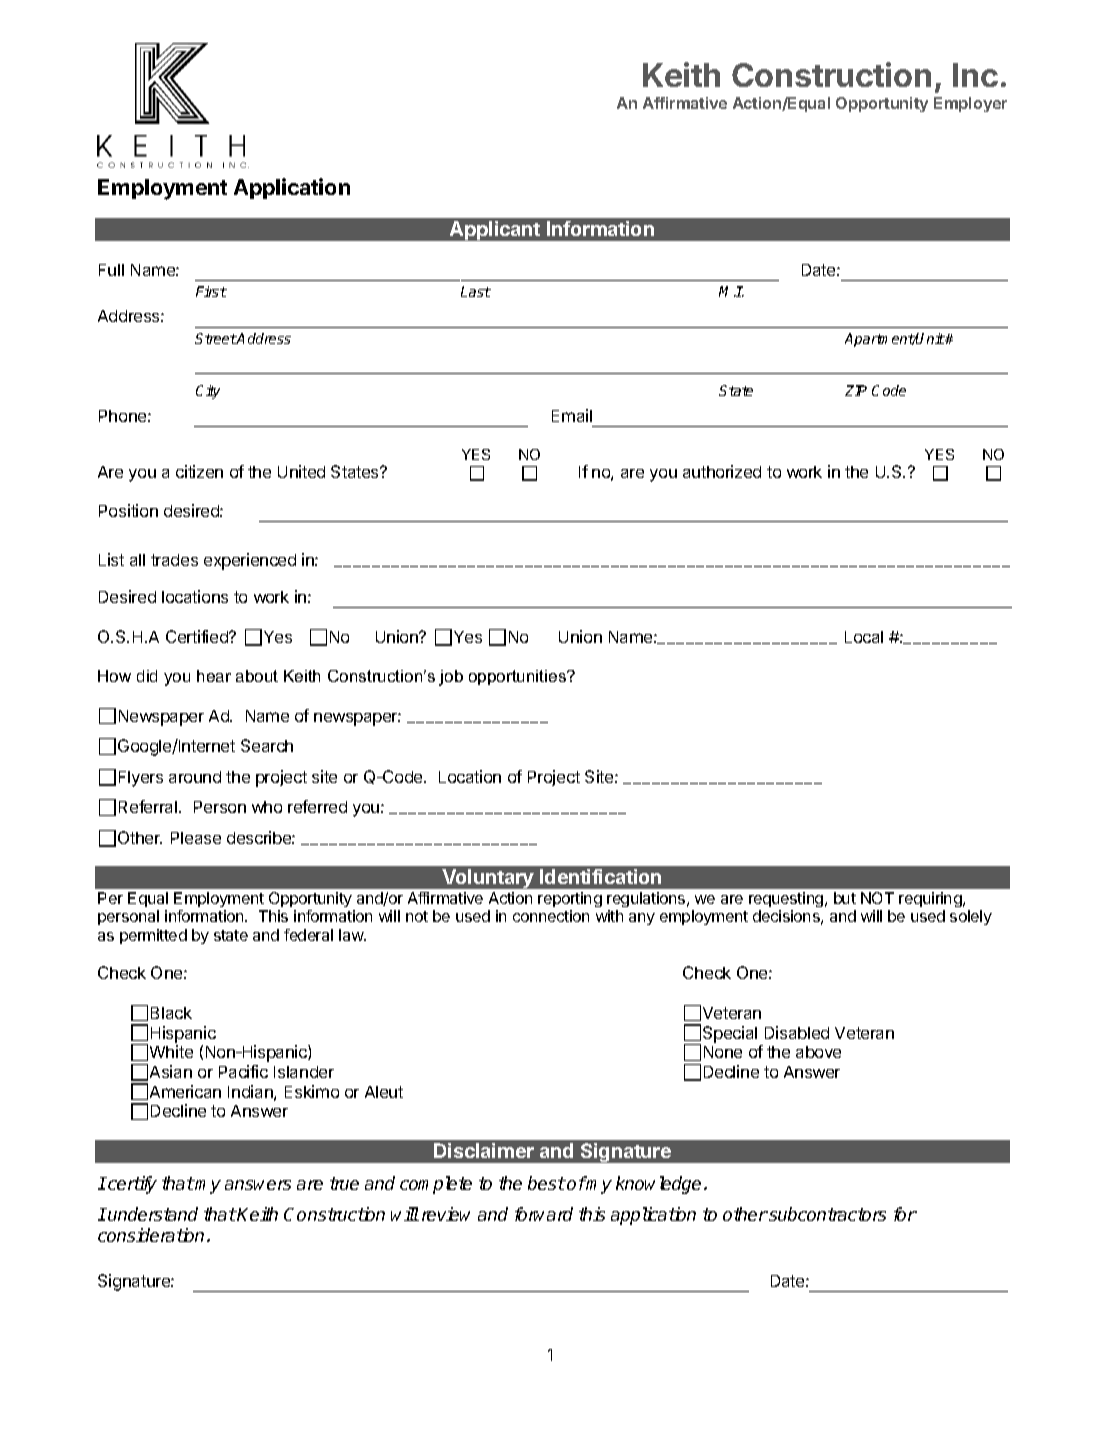 The width and height of the image is (1105, 1430). I want to click on City, so click(208, 392).
